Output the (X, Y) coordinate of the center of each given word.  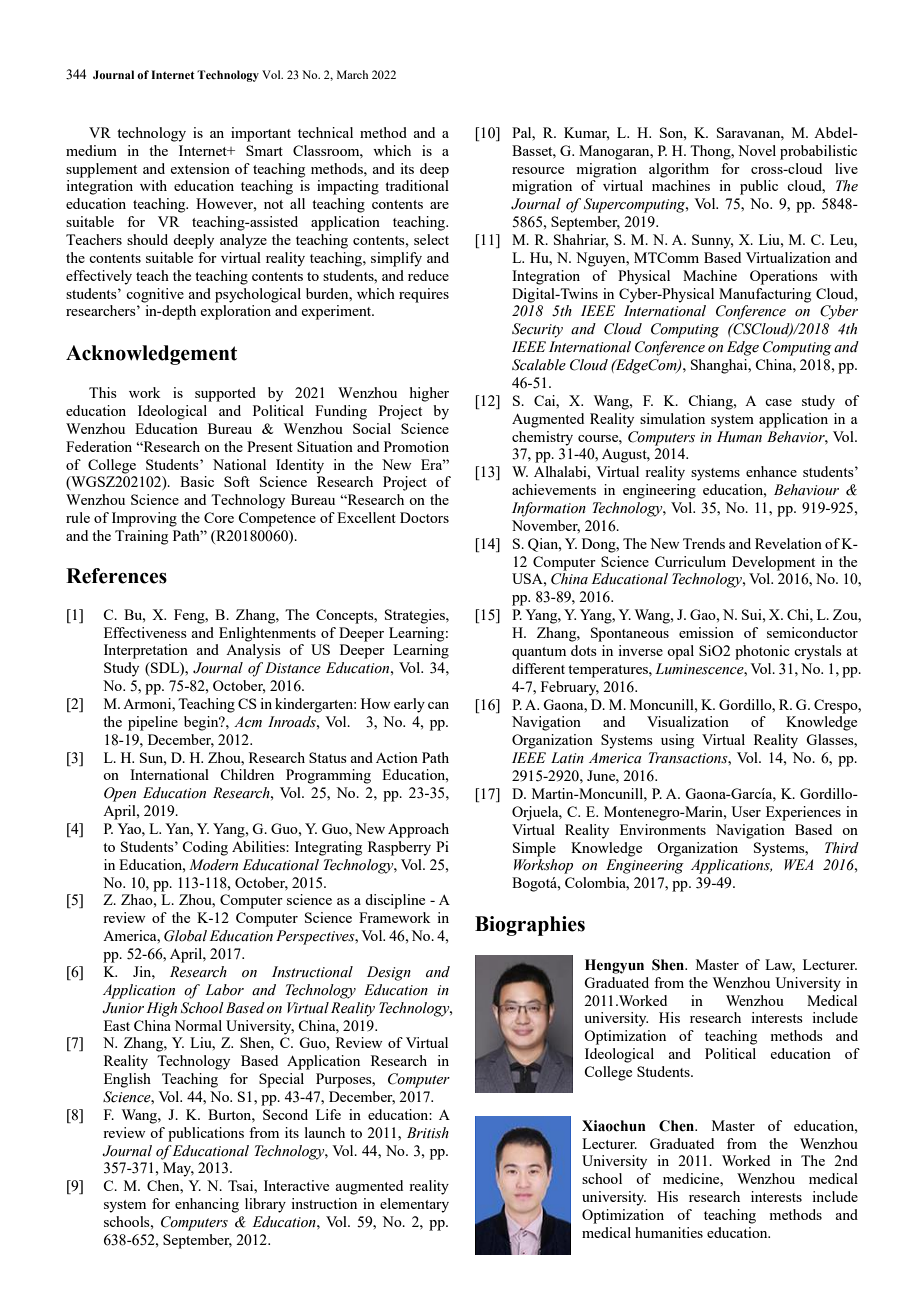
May (178, 1169)
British (428, 1133)
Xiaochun (614, 1126)
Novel (757, 150)
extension (200, 168)
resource (538, 170)
